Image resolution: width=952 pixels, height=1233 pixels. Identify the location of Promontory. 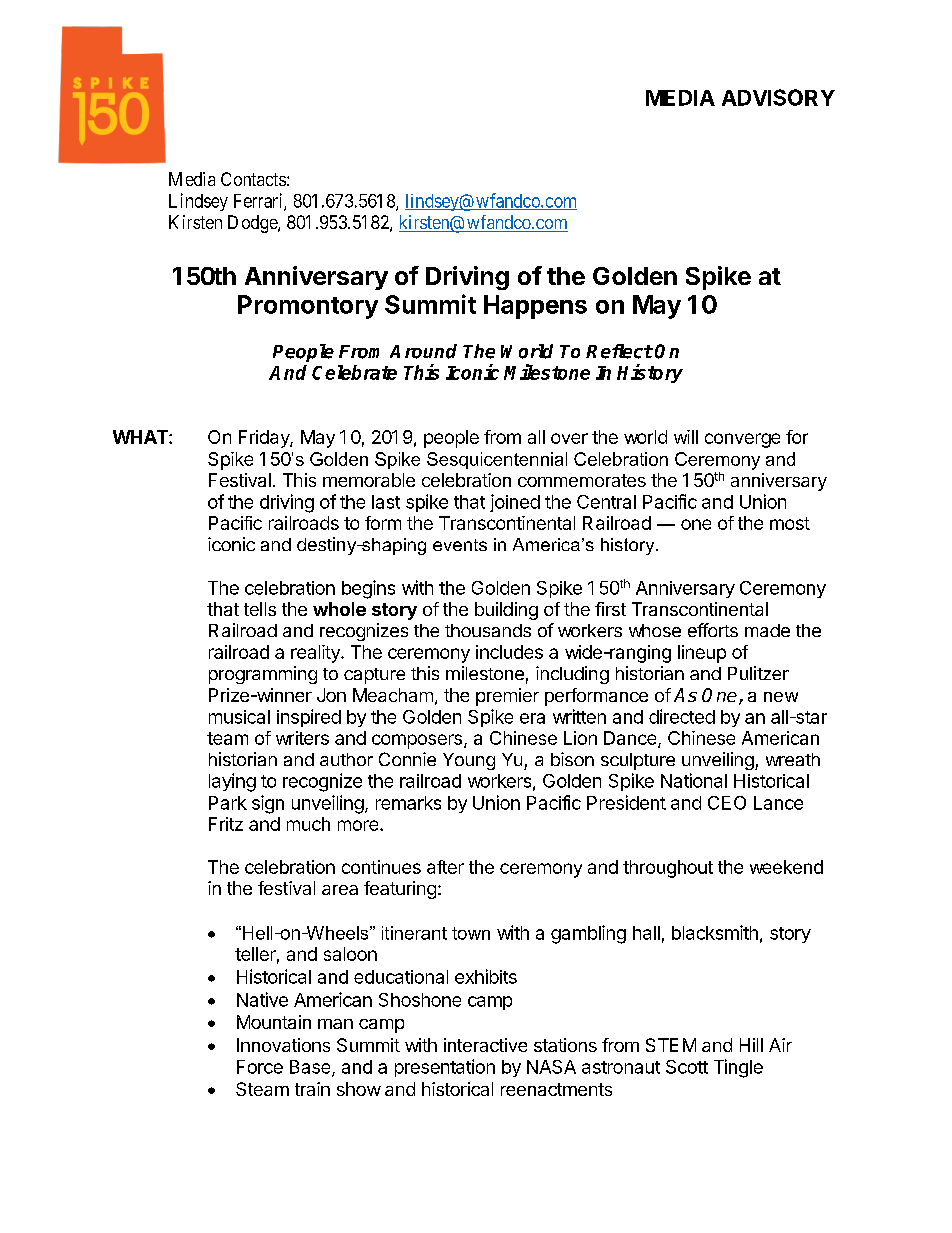
(308, 307).
